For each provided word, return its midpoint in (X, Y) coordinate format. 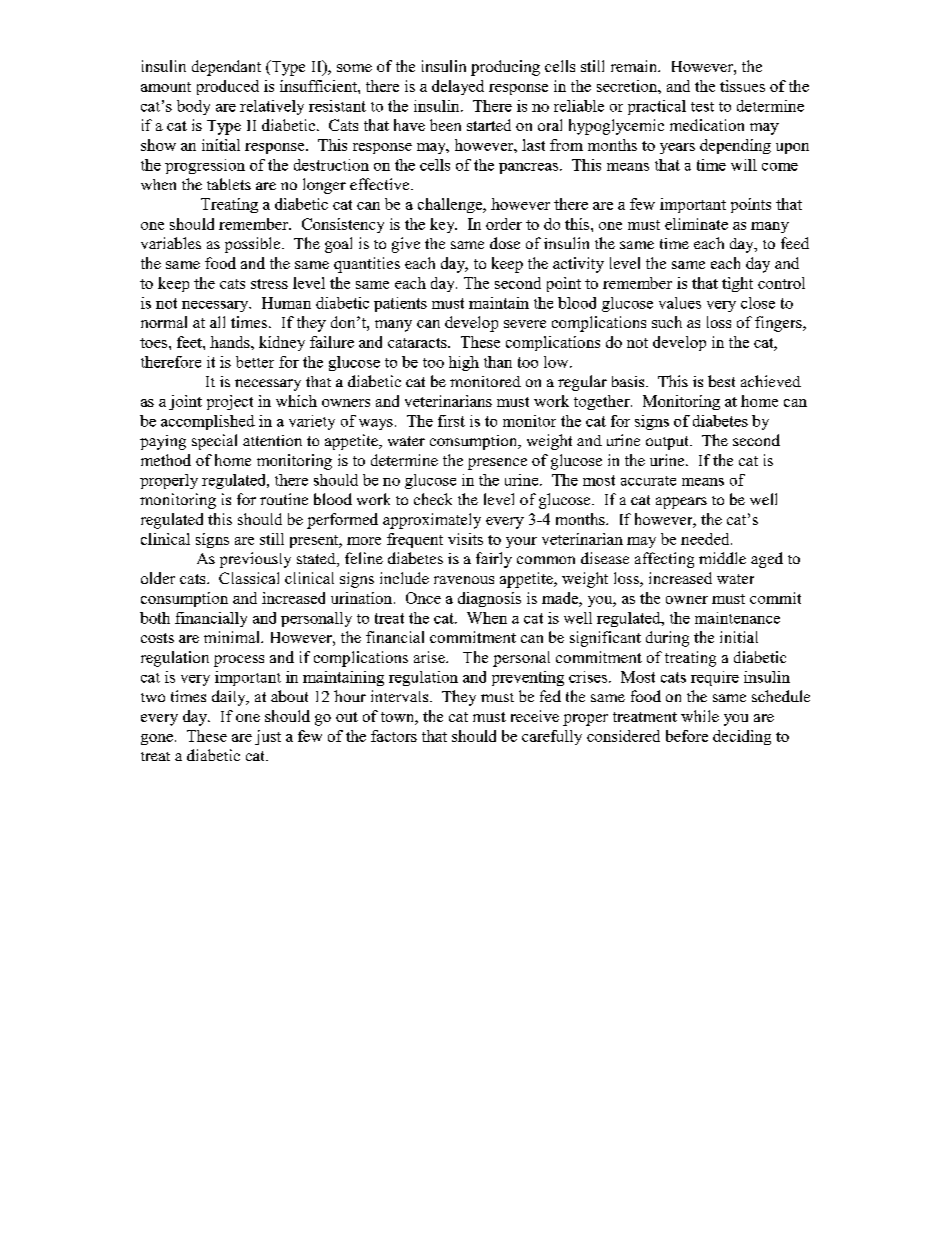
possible (254, 245)
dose (505, 243)
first (451, 421)
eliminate (696, 224)
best (721, 381)
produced (228, 87)
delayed (458, 87)
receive (535, 716)
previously (255, 560)
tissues (742, 86)
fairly (494, 560)
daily (230, 698)
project (230, 402)
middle (722, 558)
